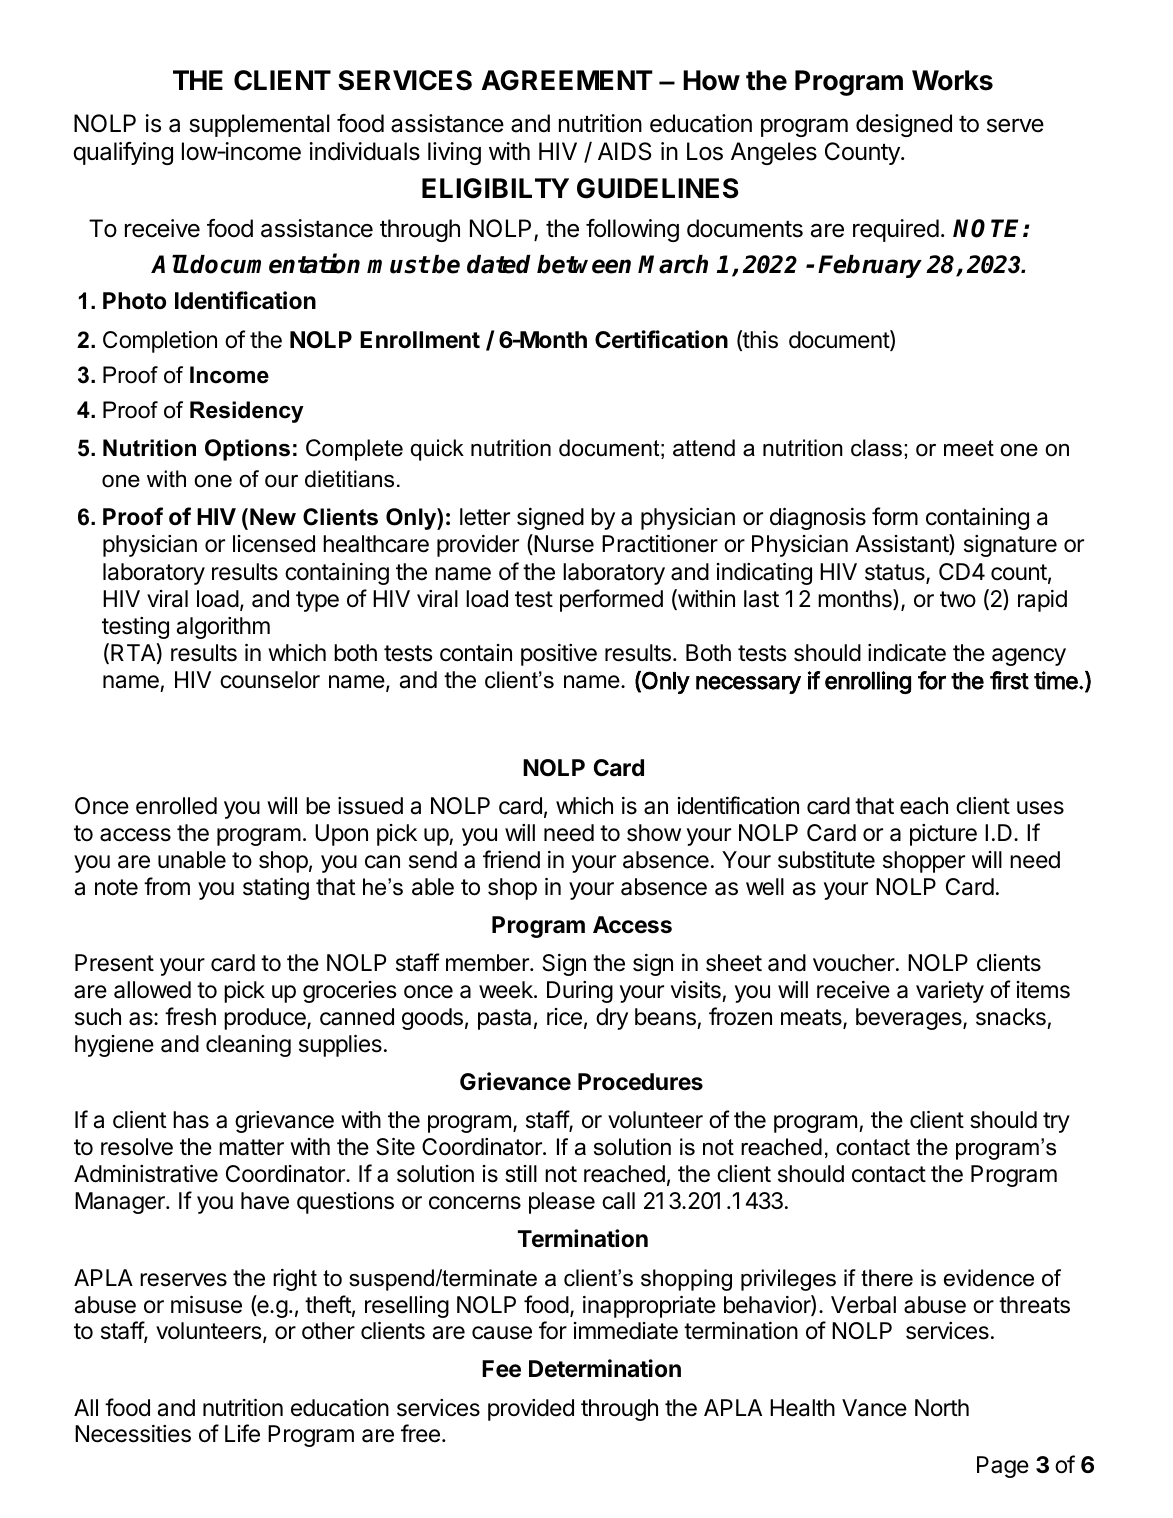  What do you see at coordinates (654, 833) in the document?
I see `show` at bounding box center [654, 833].
